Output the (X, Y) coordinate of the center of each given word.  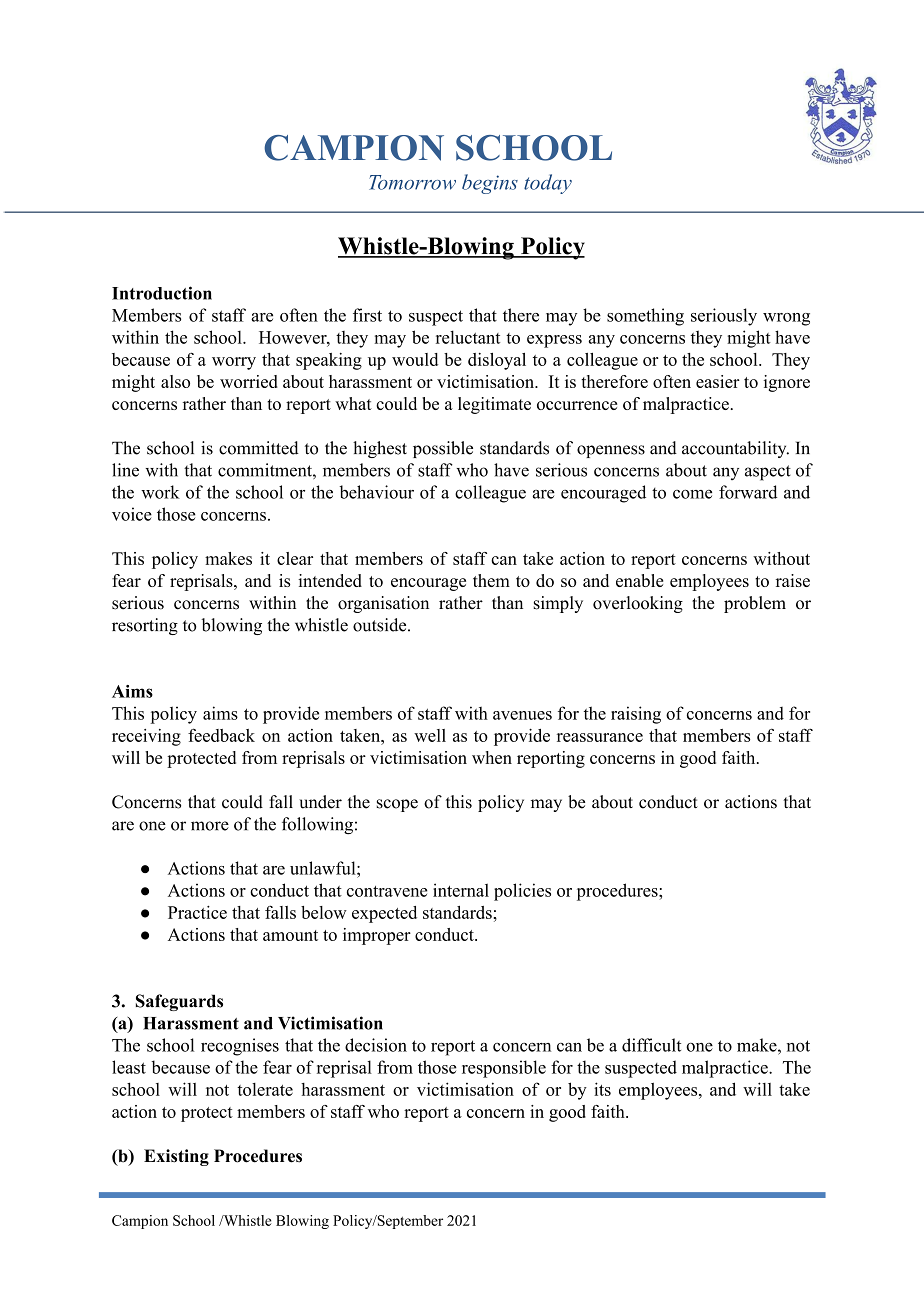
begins (490, 184)
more (210, 826)
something (645, 317)
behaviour (377, 492)
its (602, 1089)
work (160, 492)
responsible (504, 1069)
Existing (176, 1157)
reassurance (600, 737)
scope (397, 805)
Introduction (162, 293)
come (692, 494)
